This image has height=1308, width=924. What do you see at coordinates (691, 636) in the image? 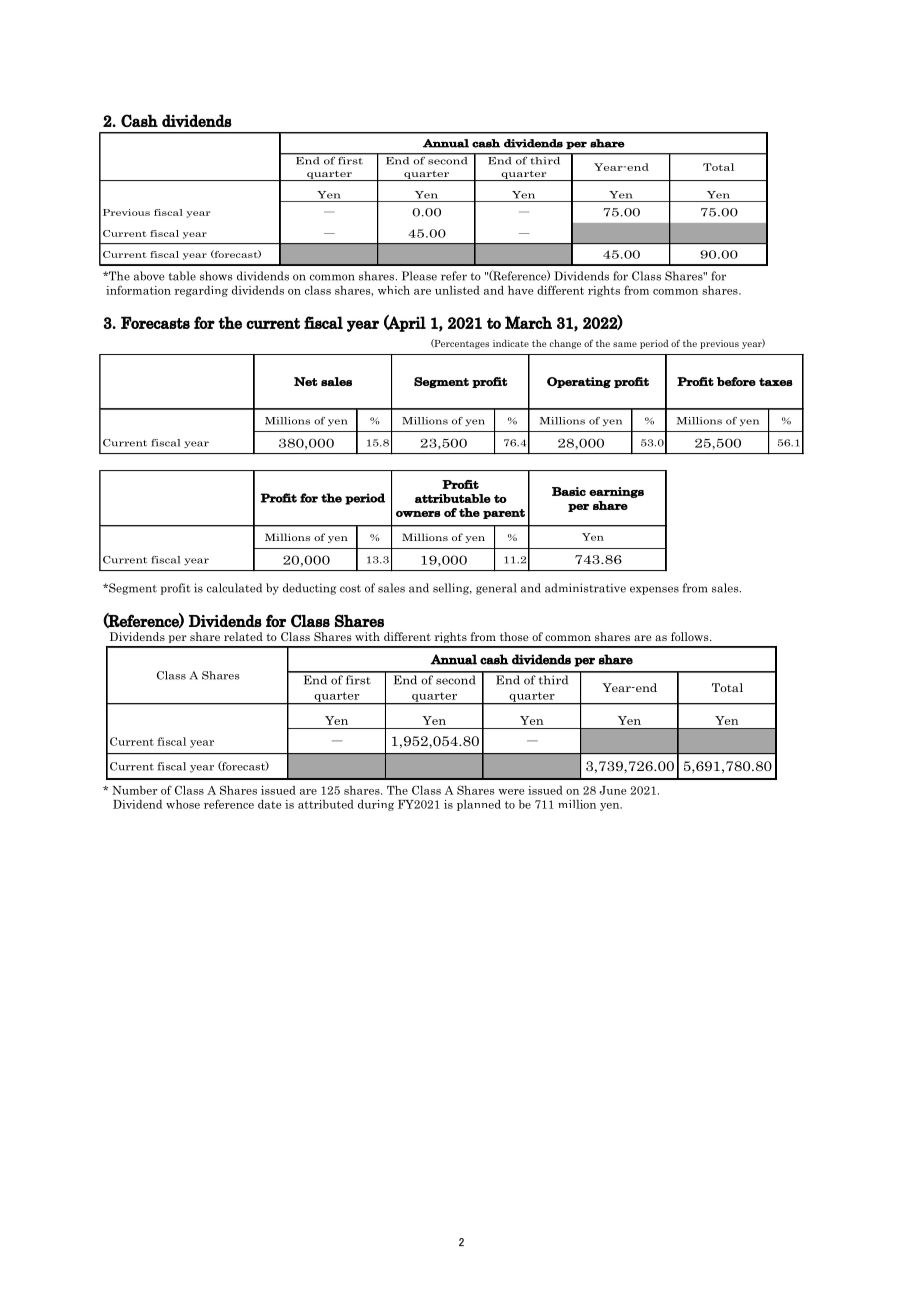
I see `follows` at bounding box center [691, 636].
